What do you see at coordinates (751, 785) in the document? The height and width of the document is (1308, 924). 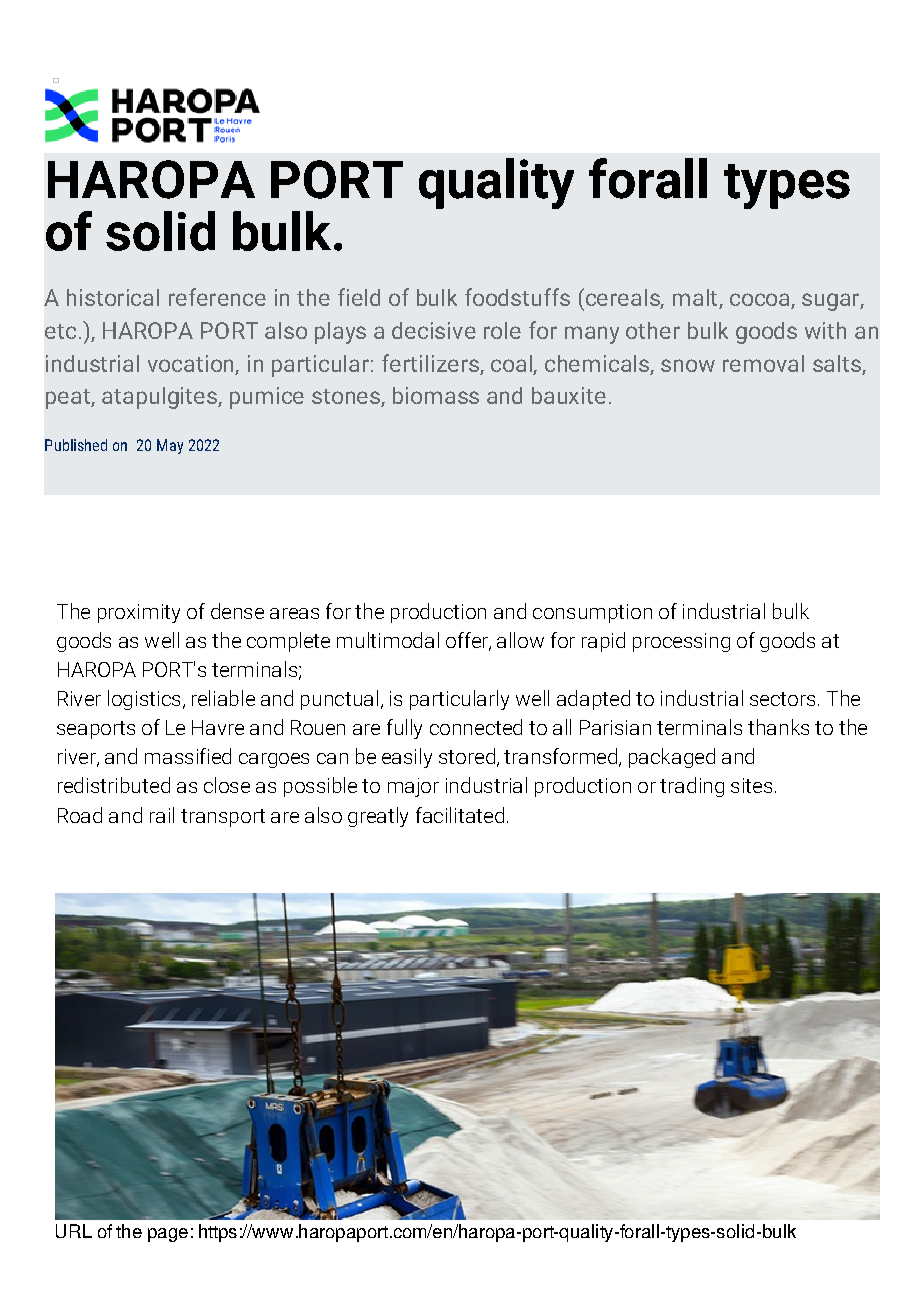 I see `sites` at bounding box center [751, 785].
